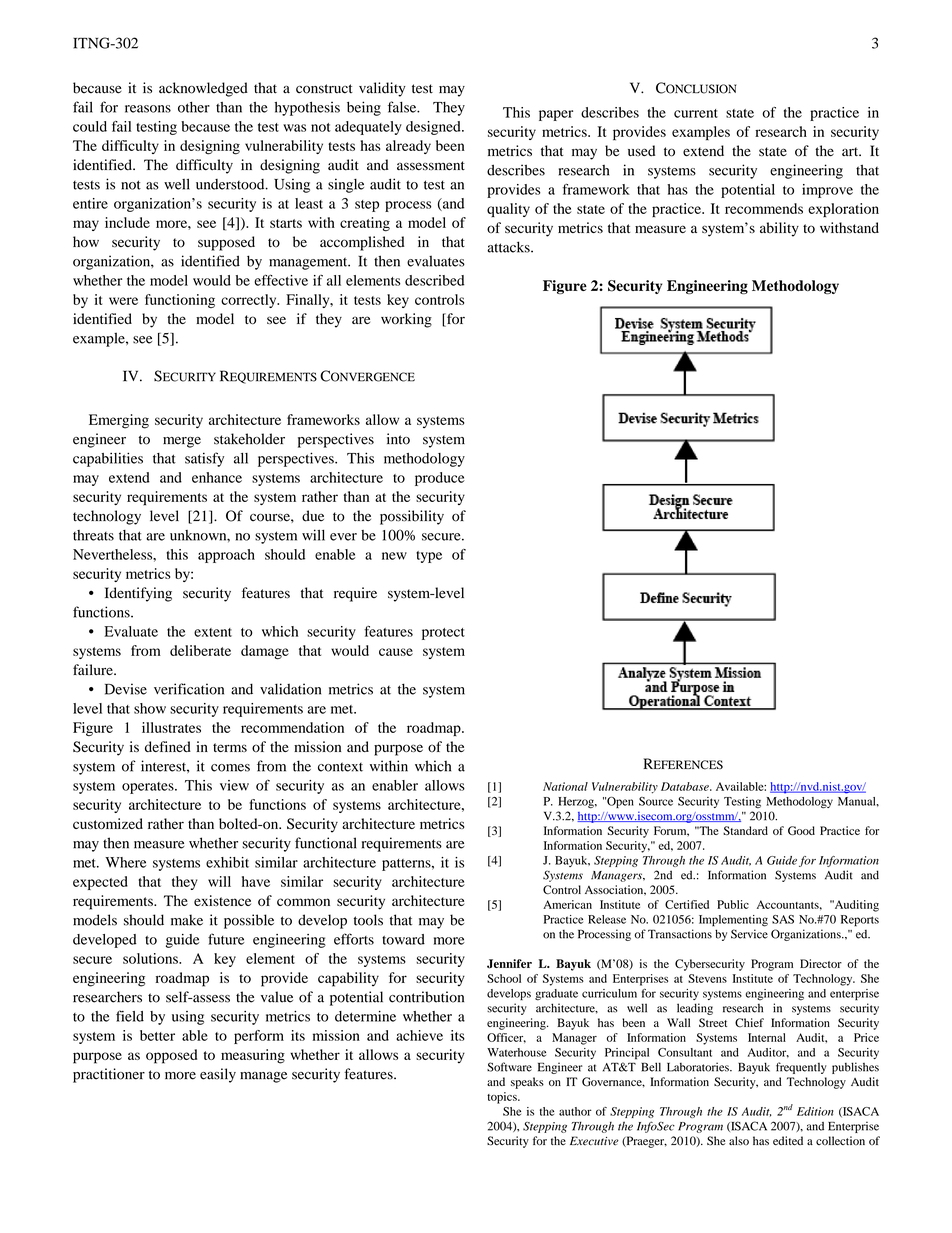 The image size is (952, 1233). I want to click on functioning, so click(180, 301).
